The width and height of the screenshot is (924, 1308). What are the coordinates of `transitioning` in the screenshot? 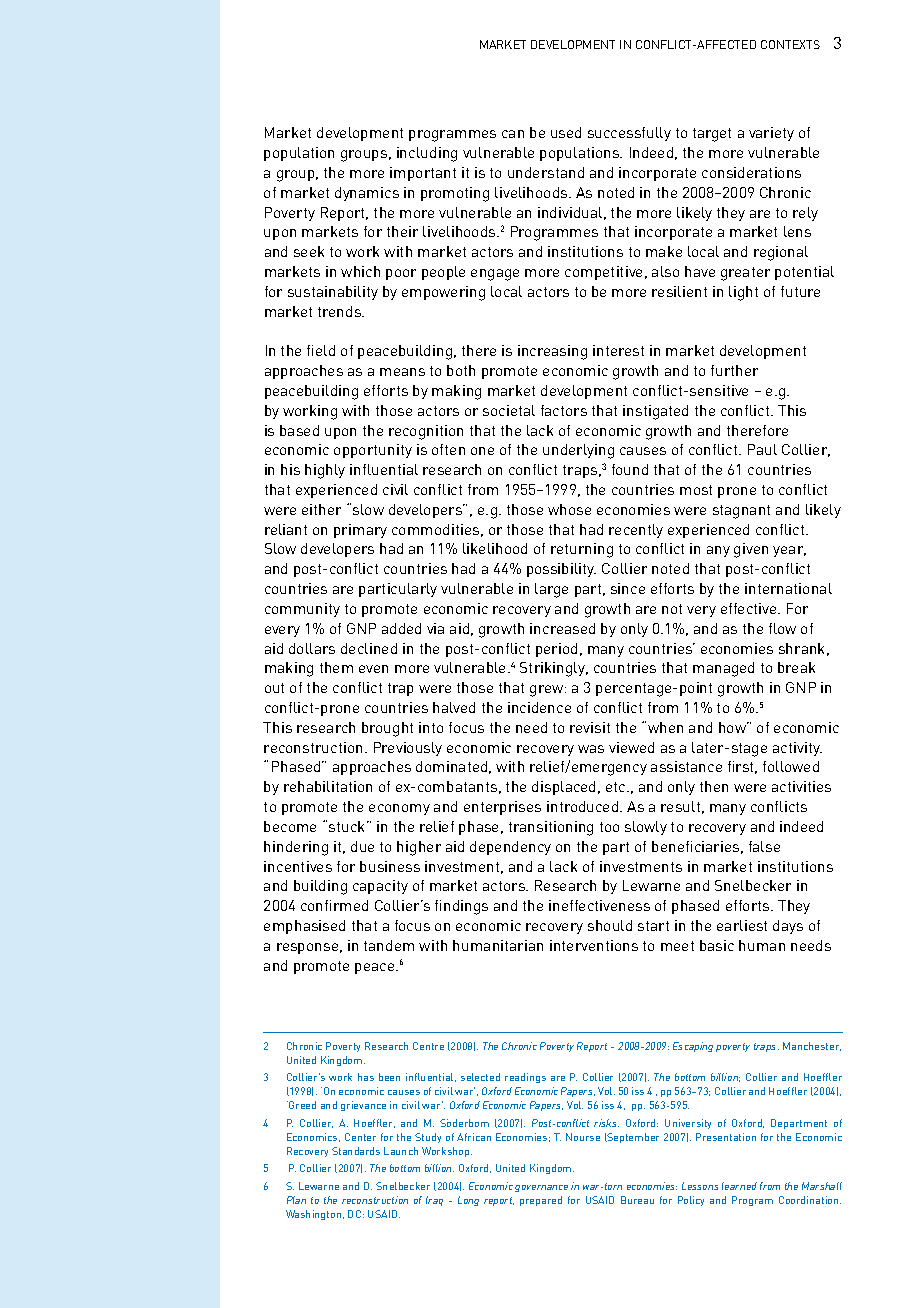 It's located at (551, 828).
